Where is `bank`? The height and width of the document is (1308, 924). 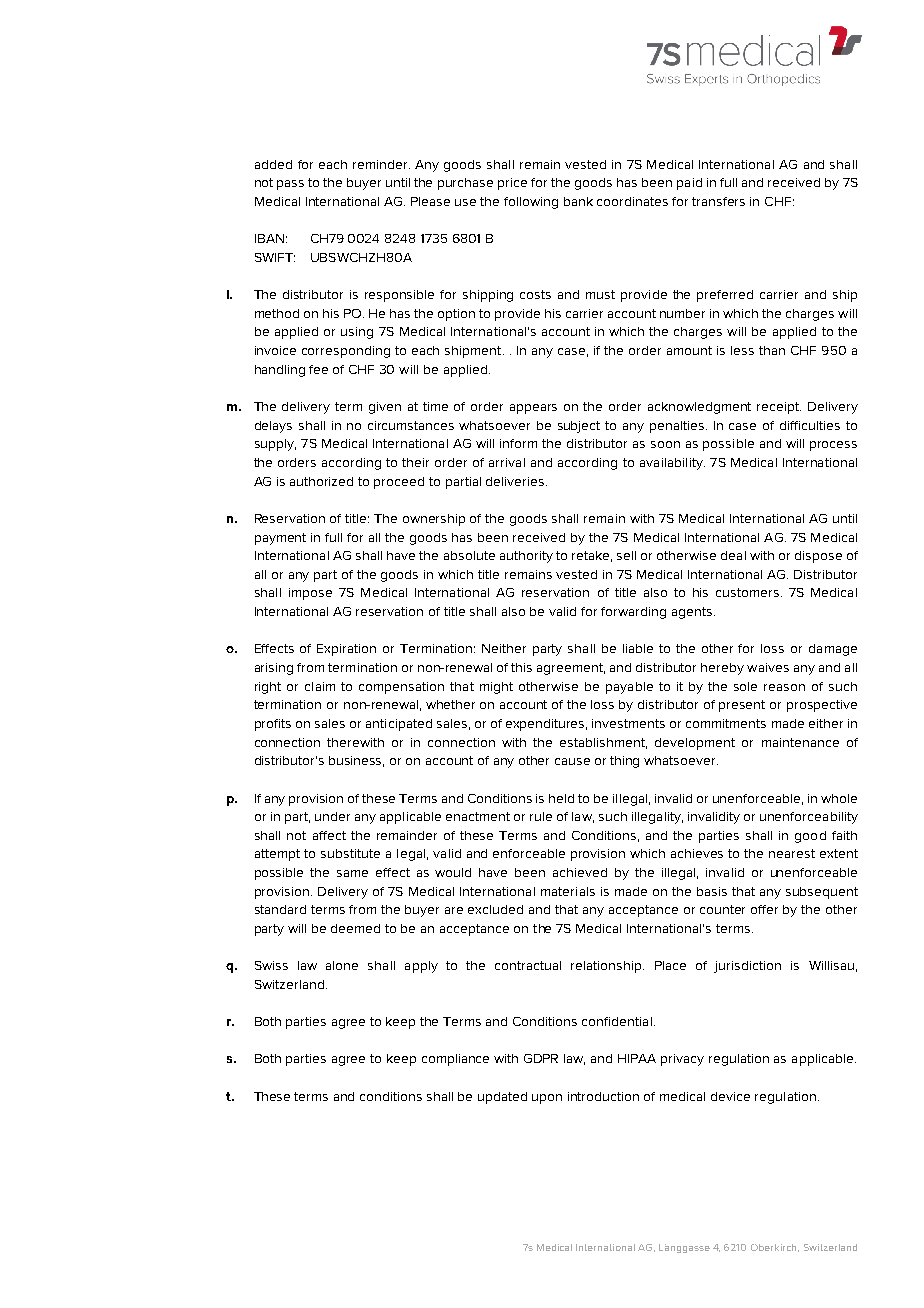 bank is located at coordinates (578, 201).
